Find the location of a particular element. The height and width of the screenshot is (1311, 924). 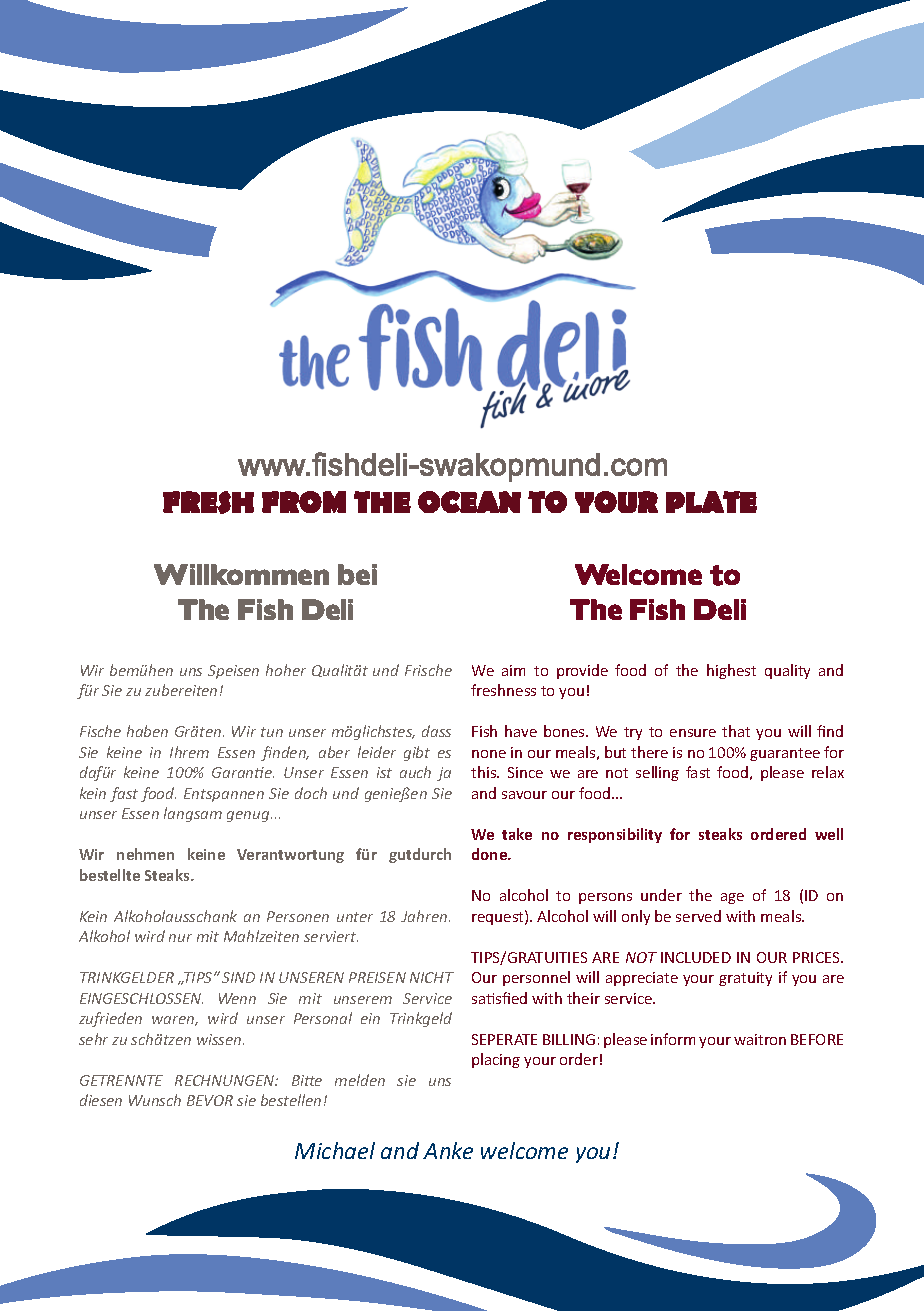

BEVOR is located at coordinates (210, 1100).
